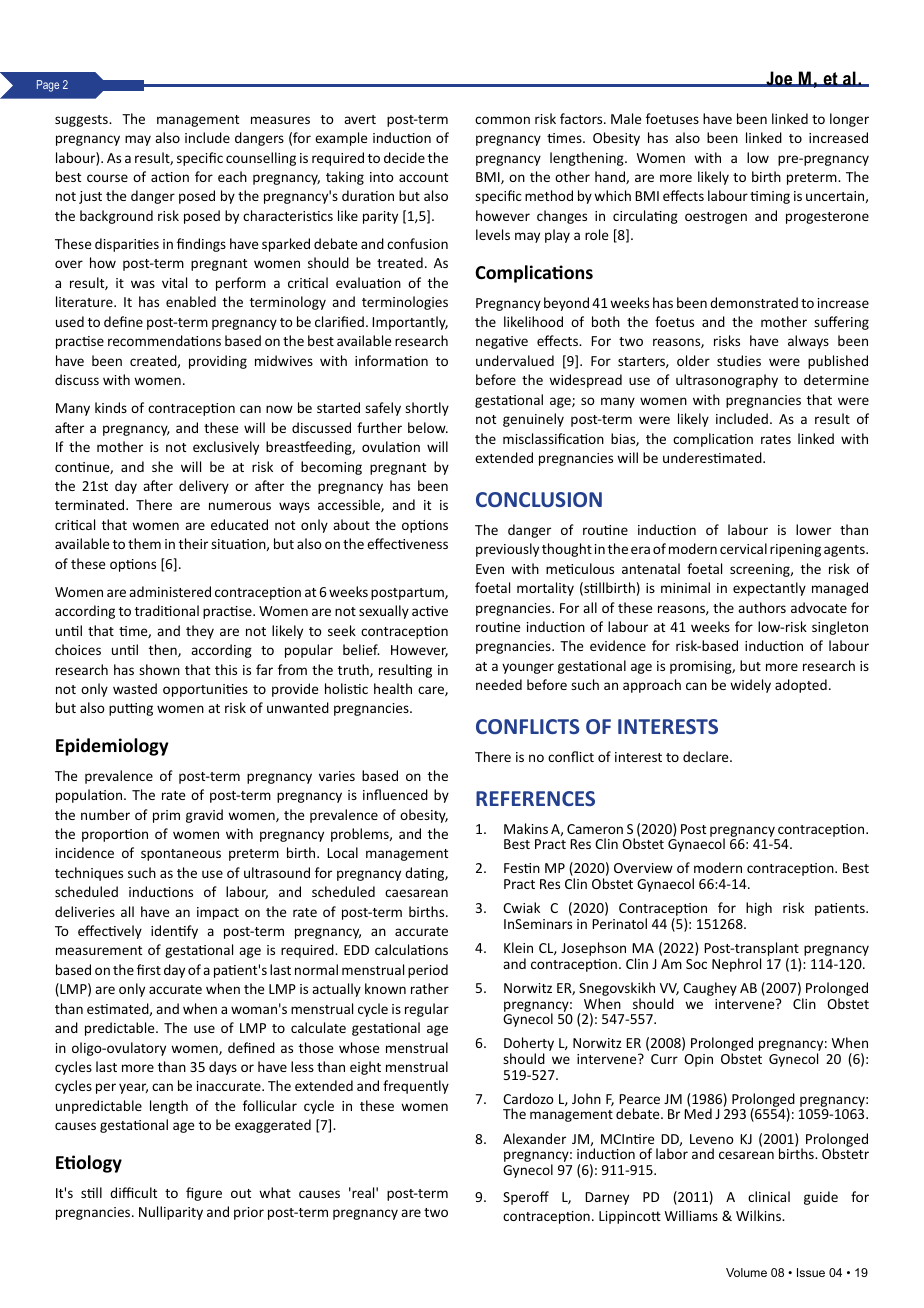  What do you see at coordinates (204, 487) in the document?
I see `delivery` at bounding box center [204, 487].
